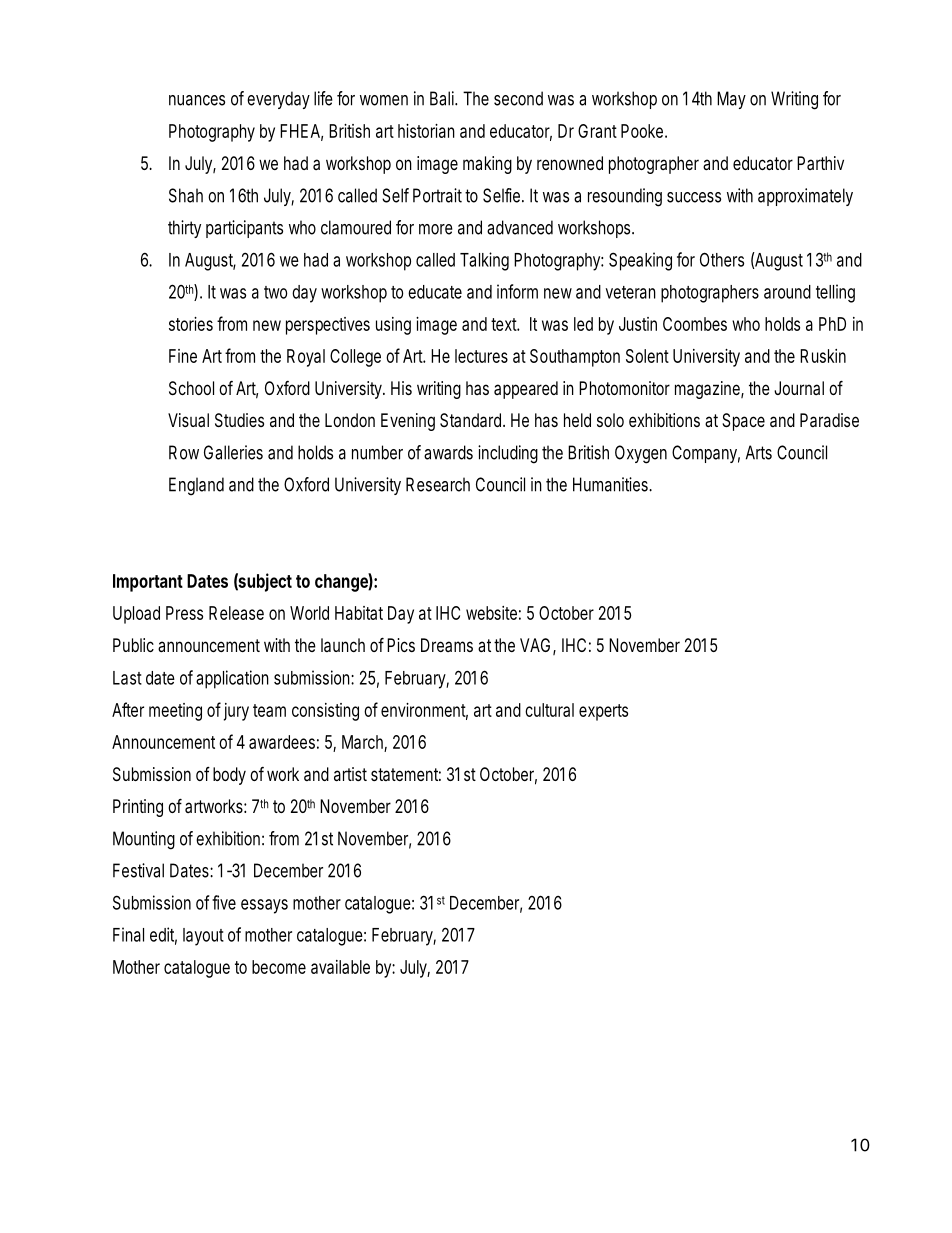  I want to click on experts, so click(603, 712).
